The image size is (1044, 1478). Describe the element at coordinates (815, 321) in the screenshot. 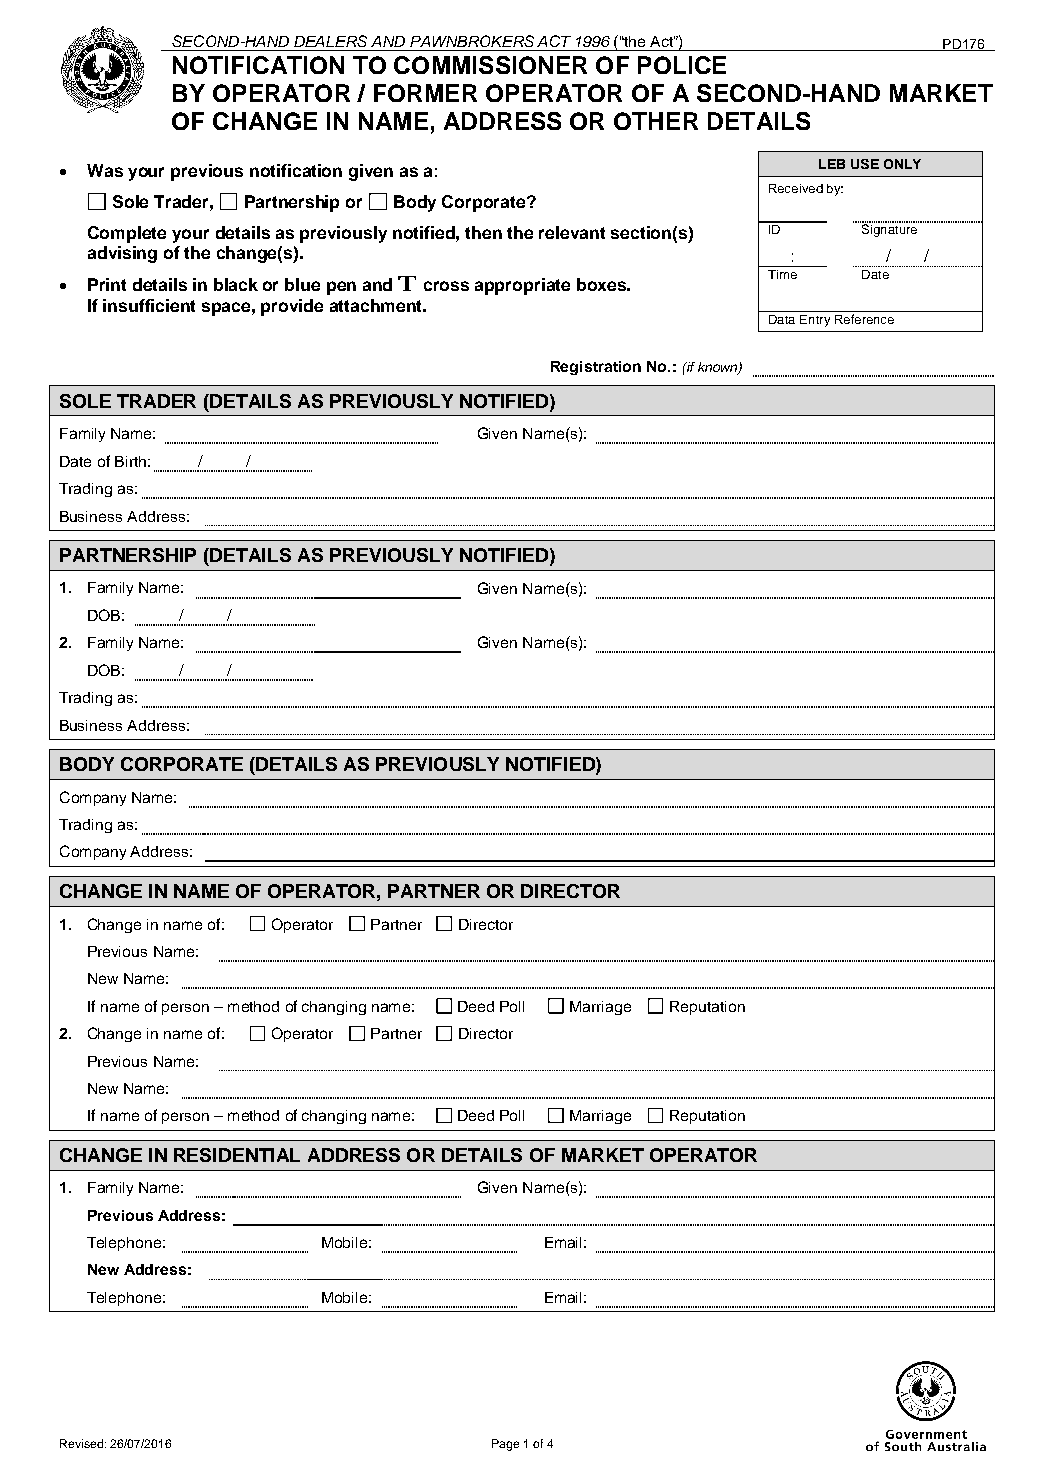

I see `Entry` at that location.
